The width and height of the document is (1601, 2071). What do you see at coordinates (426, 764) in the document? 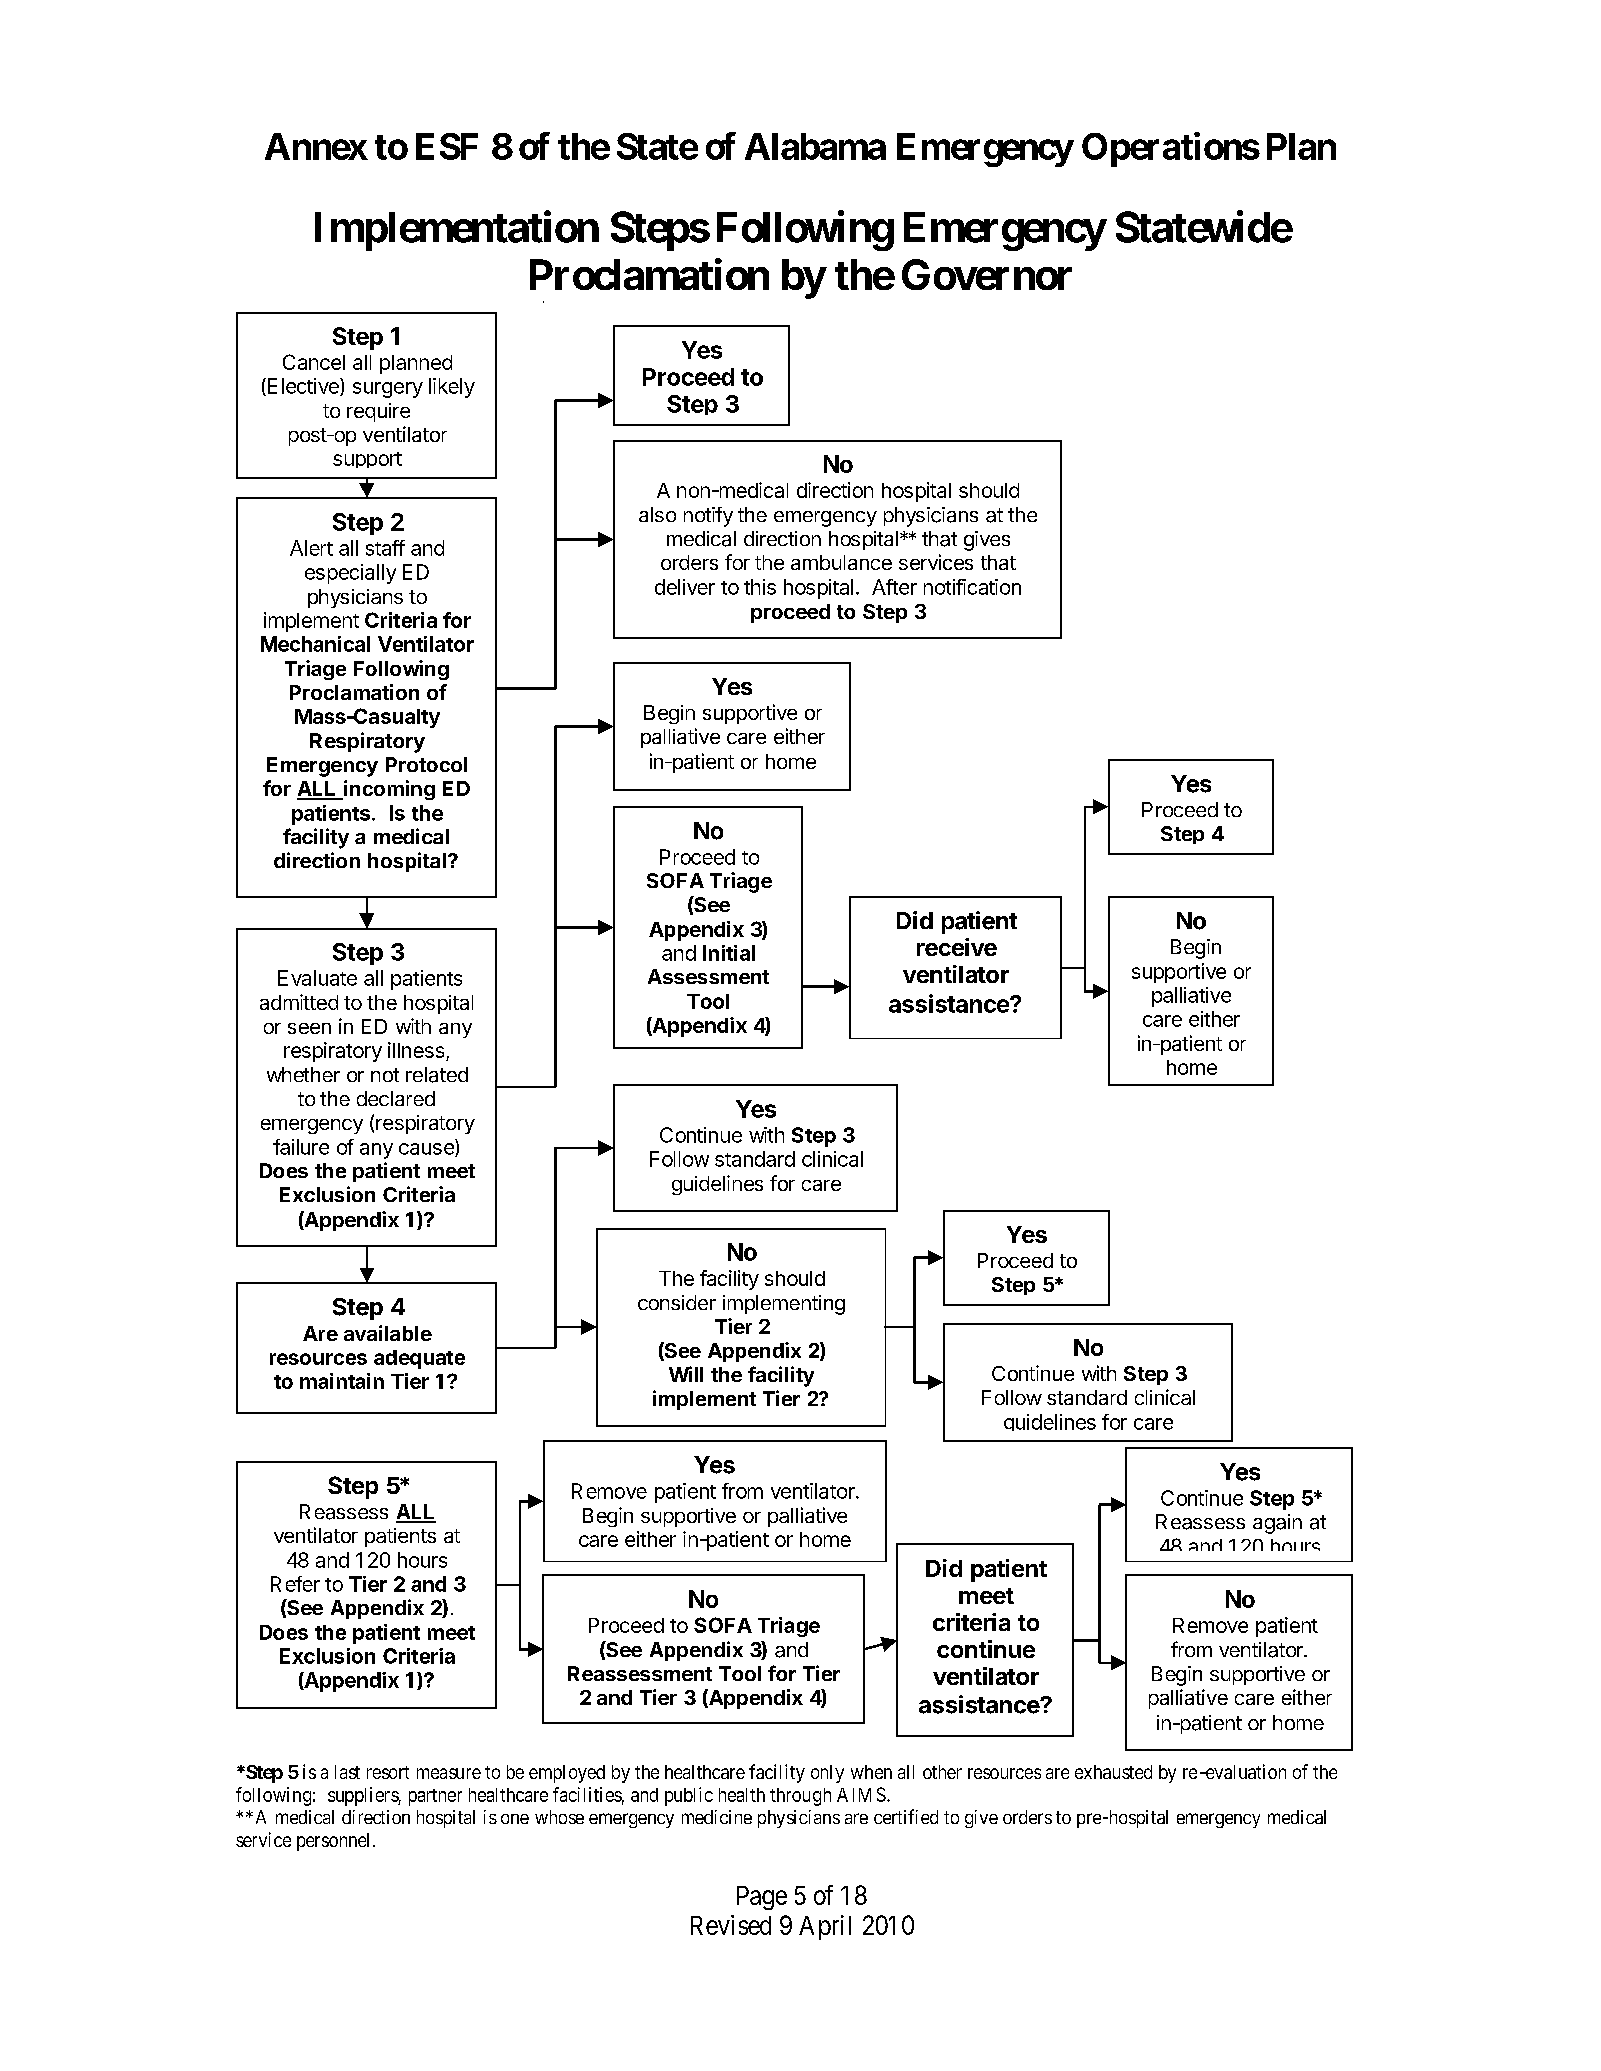
I see `Protocol` at bounding box center [426, 764].
